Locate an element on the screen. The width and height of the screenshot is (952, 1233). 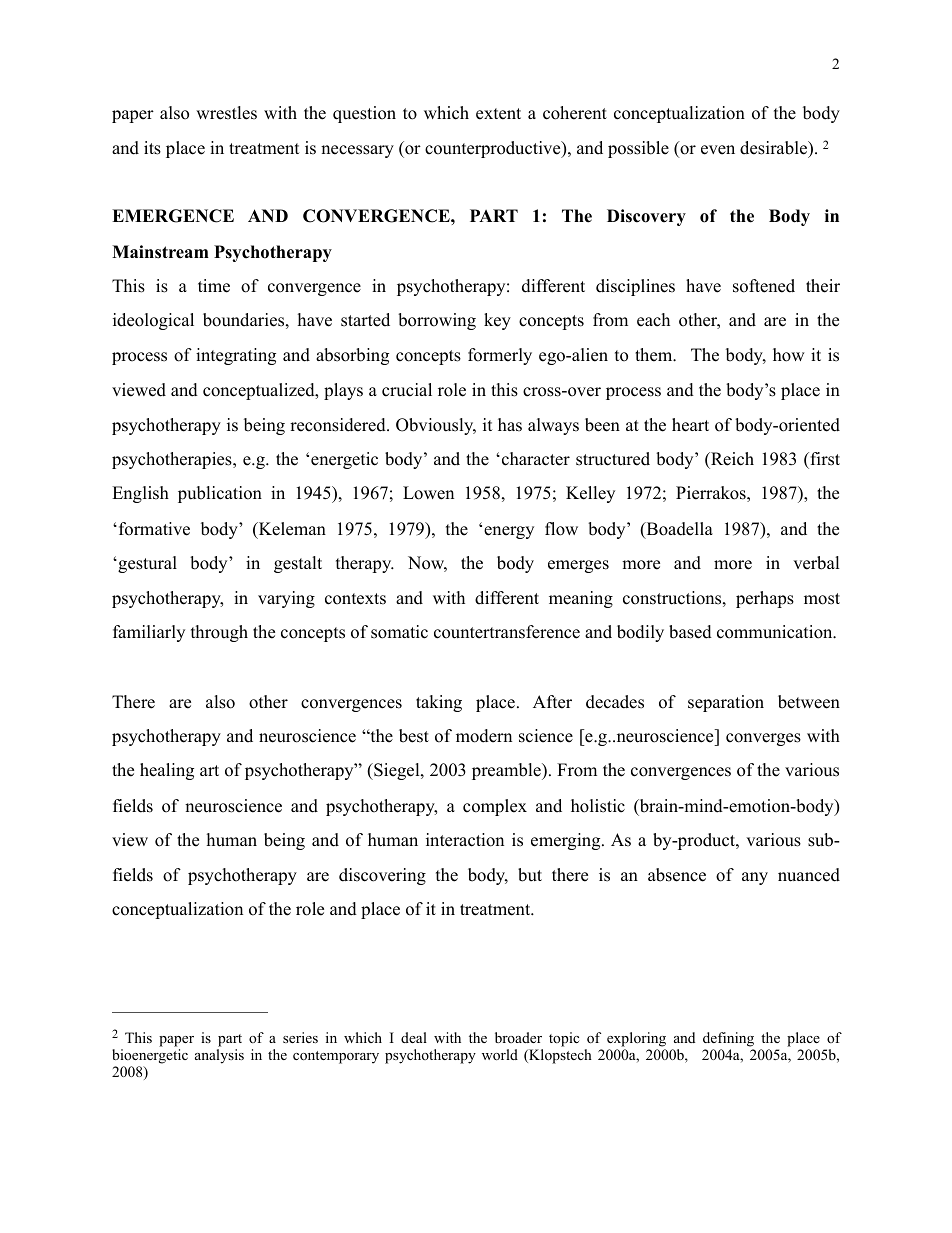
converges is located at coordinates (763, 739).
